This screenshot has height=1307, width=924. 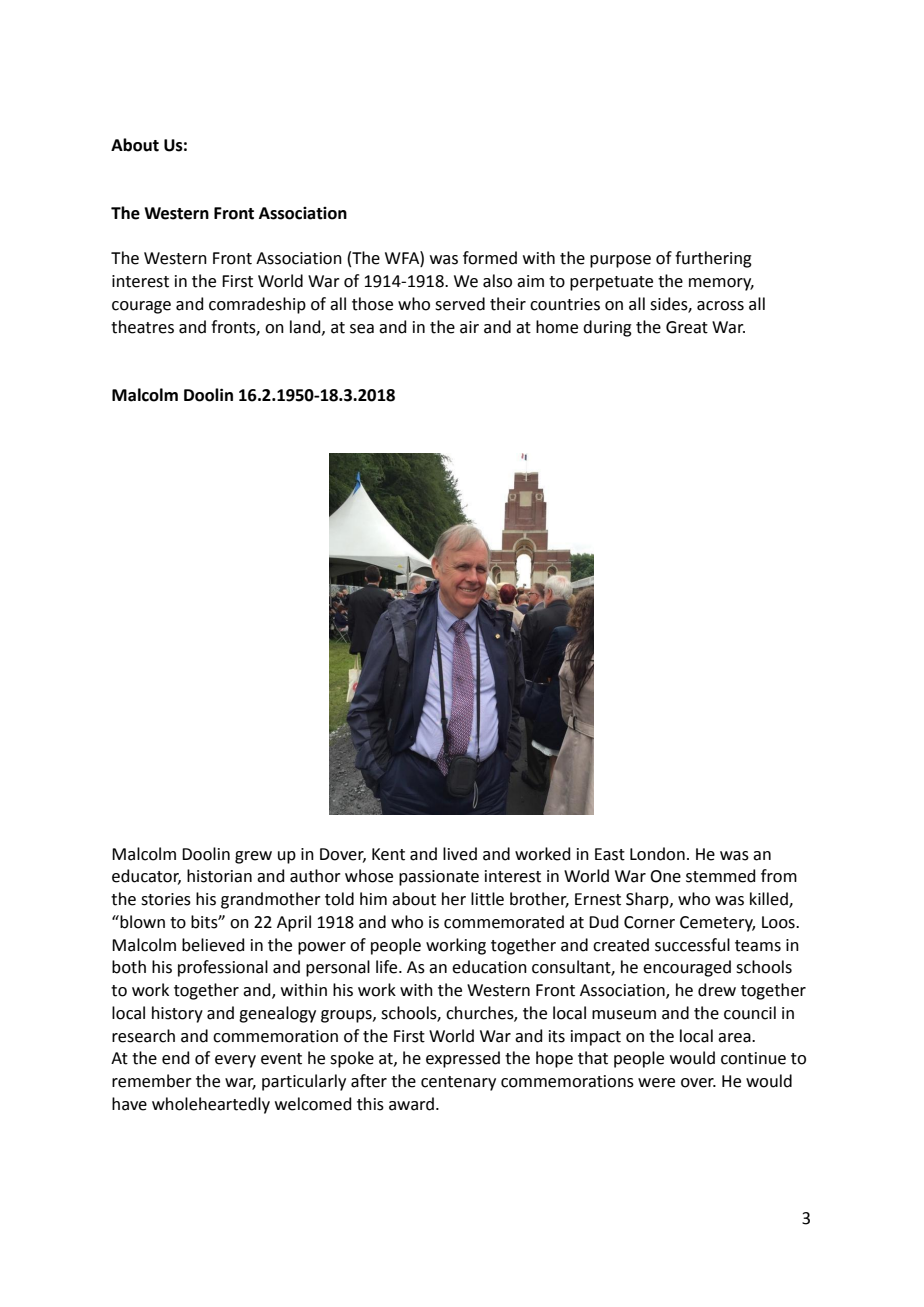 What do you see at coordinates (219, 876) in the screenshot?
I see `historian` at bounding box center [219, 876].
